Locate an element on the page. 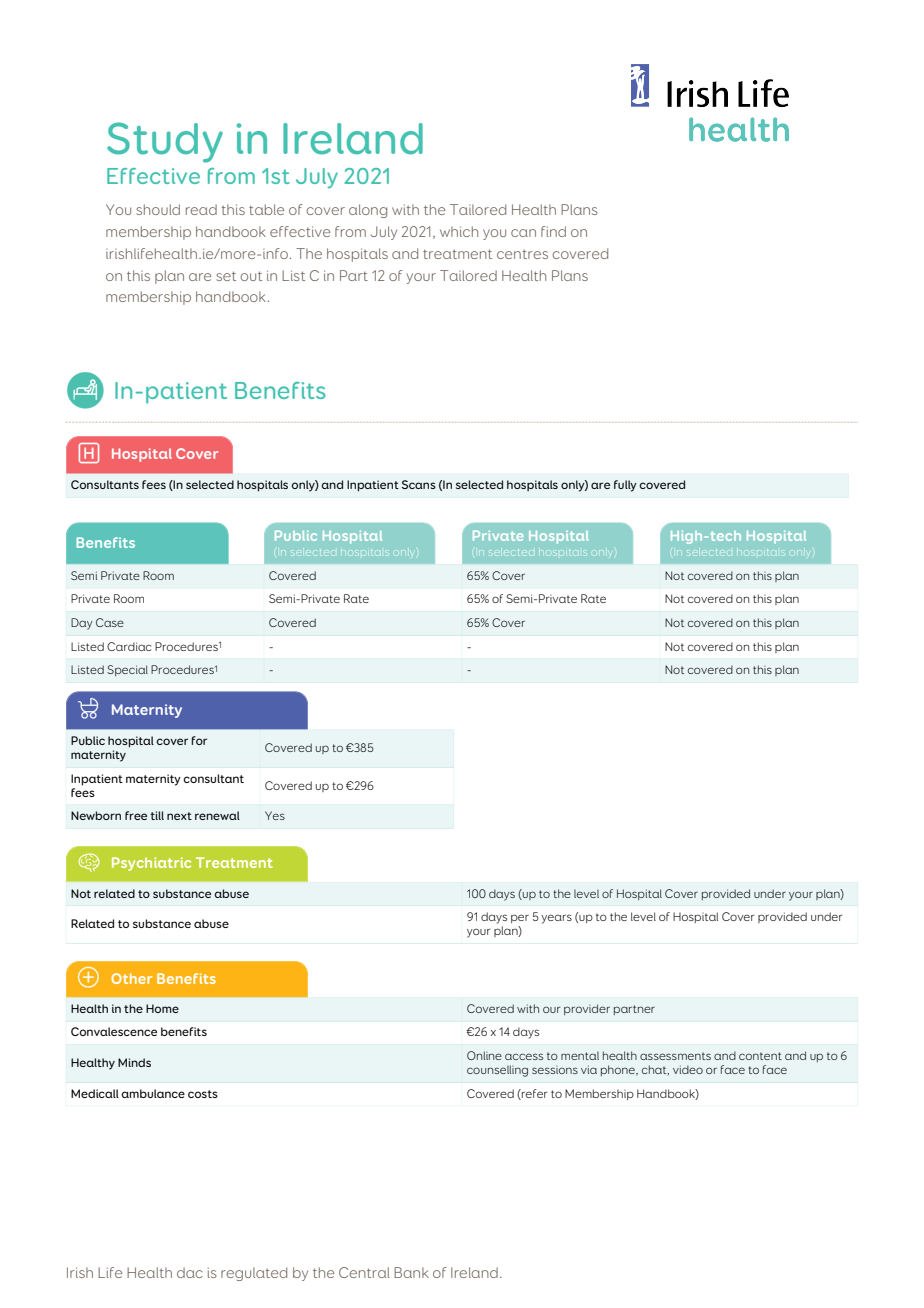  Bank is located at coordinates (411, 1272).
